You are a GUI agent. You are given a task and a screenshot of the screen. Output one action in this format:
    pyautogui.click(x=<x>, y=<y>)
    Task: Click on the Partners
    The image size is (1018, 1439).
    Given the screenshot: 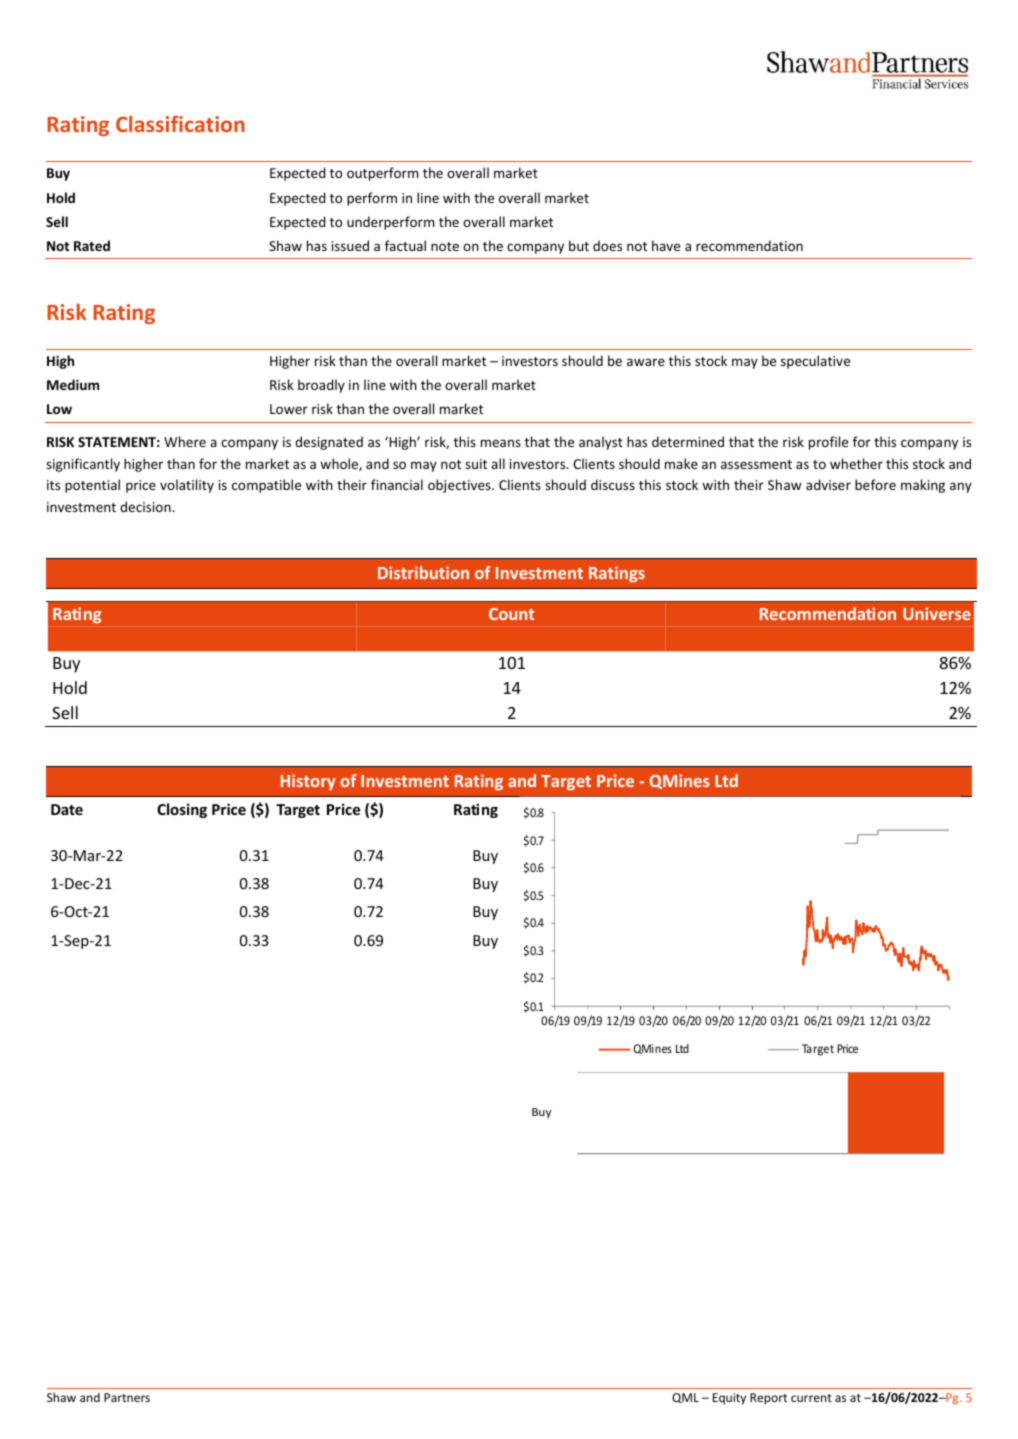 What is the action you would take?
    pyautogui.click(x=127, y=1397)
